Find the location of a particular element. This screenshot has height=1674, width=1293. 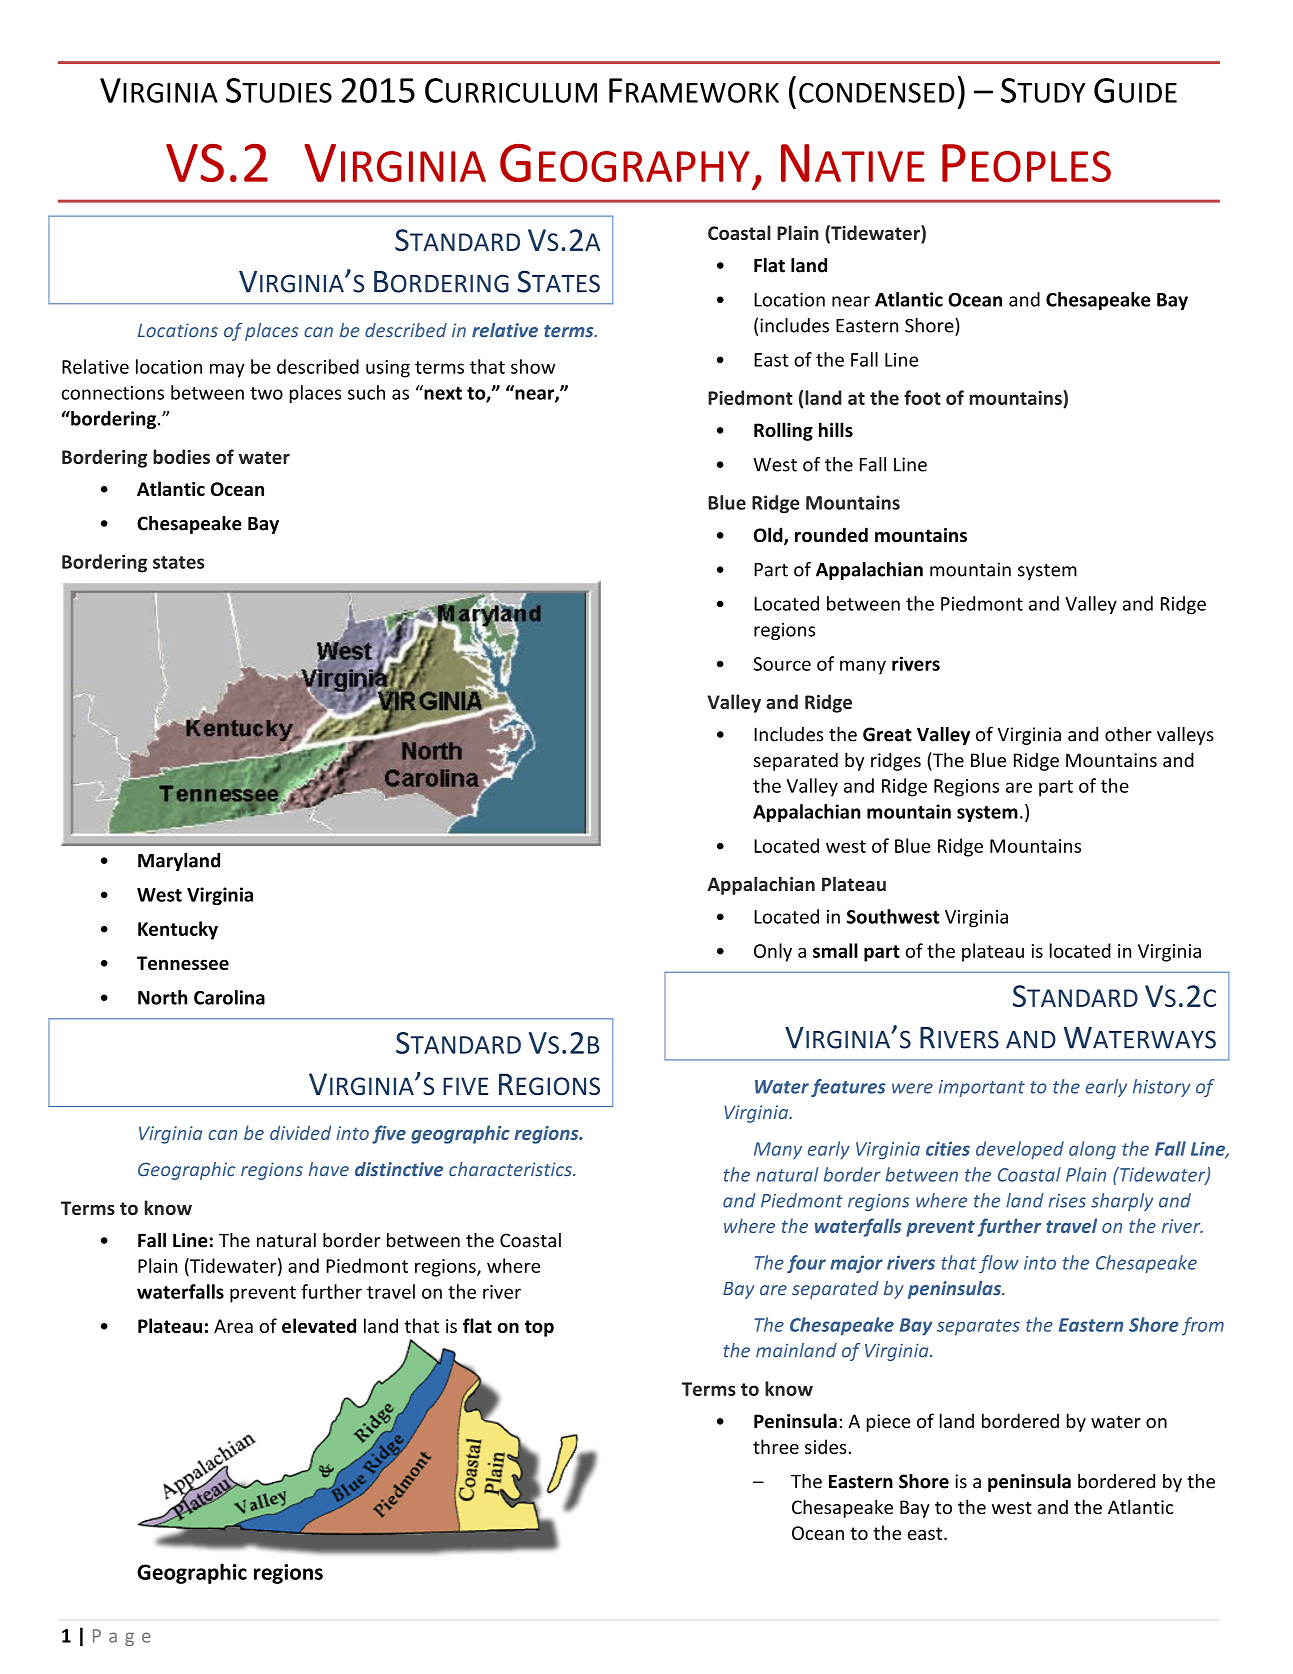

Kentucky is located at coordinates (178, 930).
